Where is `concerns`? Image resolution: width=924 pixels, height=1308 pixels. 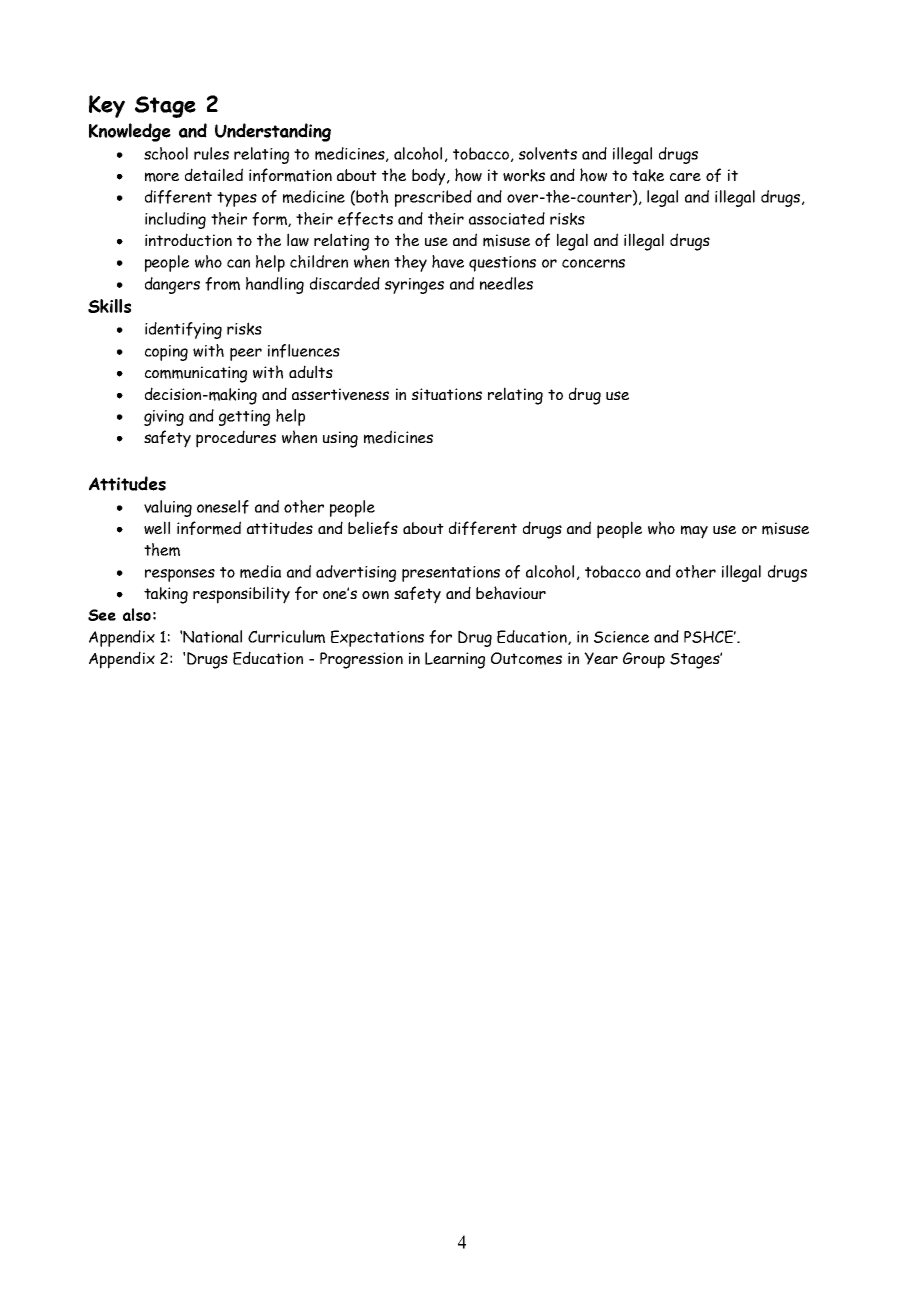 concerns is located at coordinates (593, 263).
